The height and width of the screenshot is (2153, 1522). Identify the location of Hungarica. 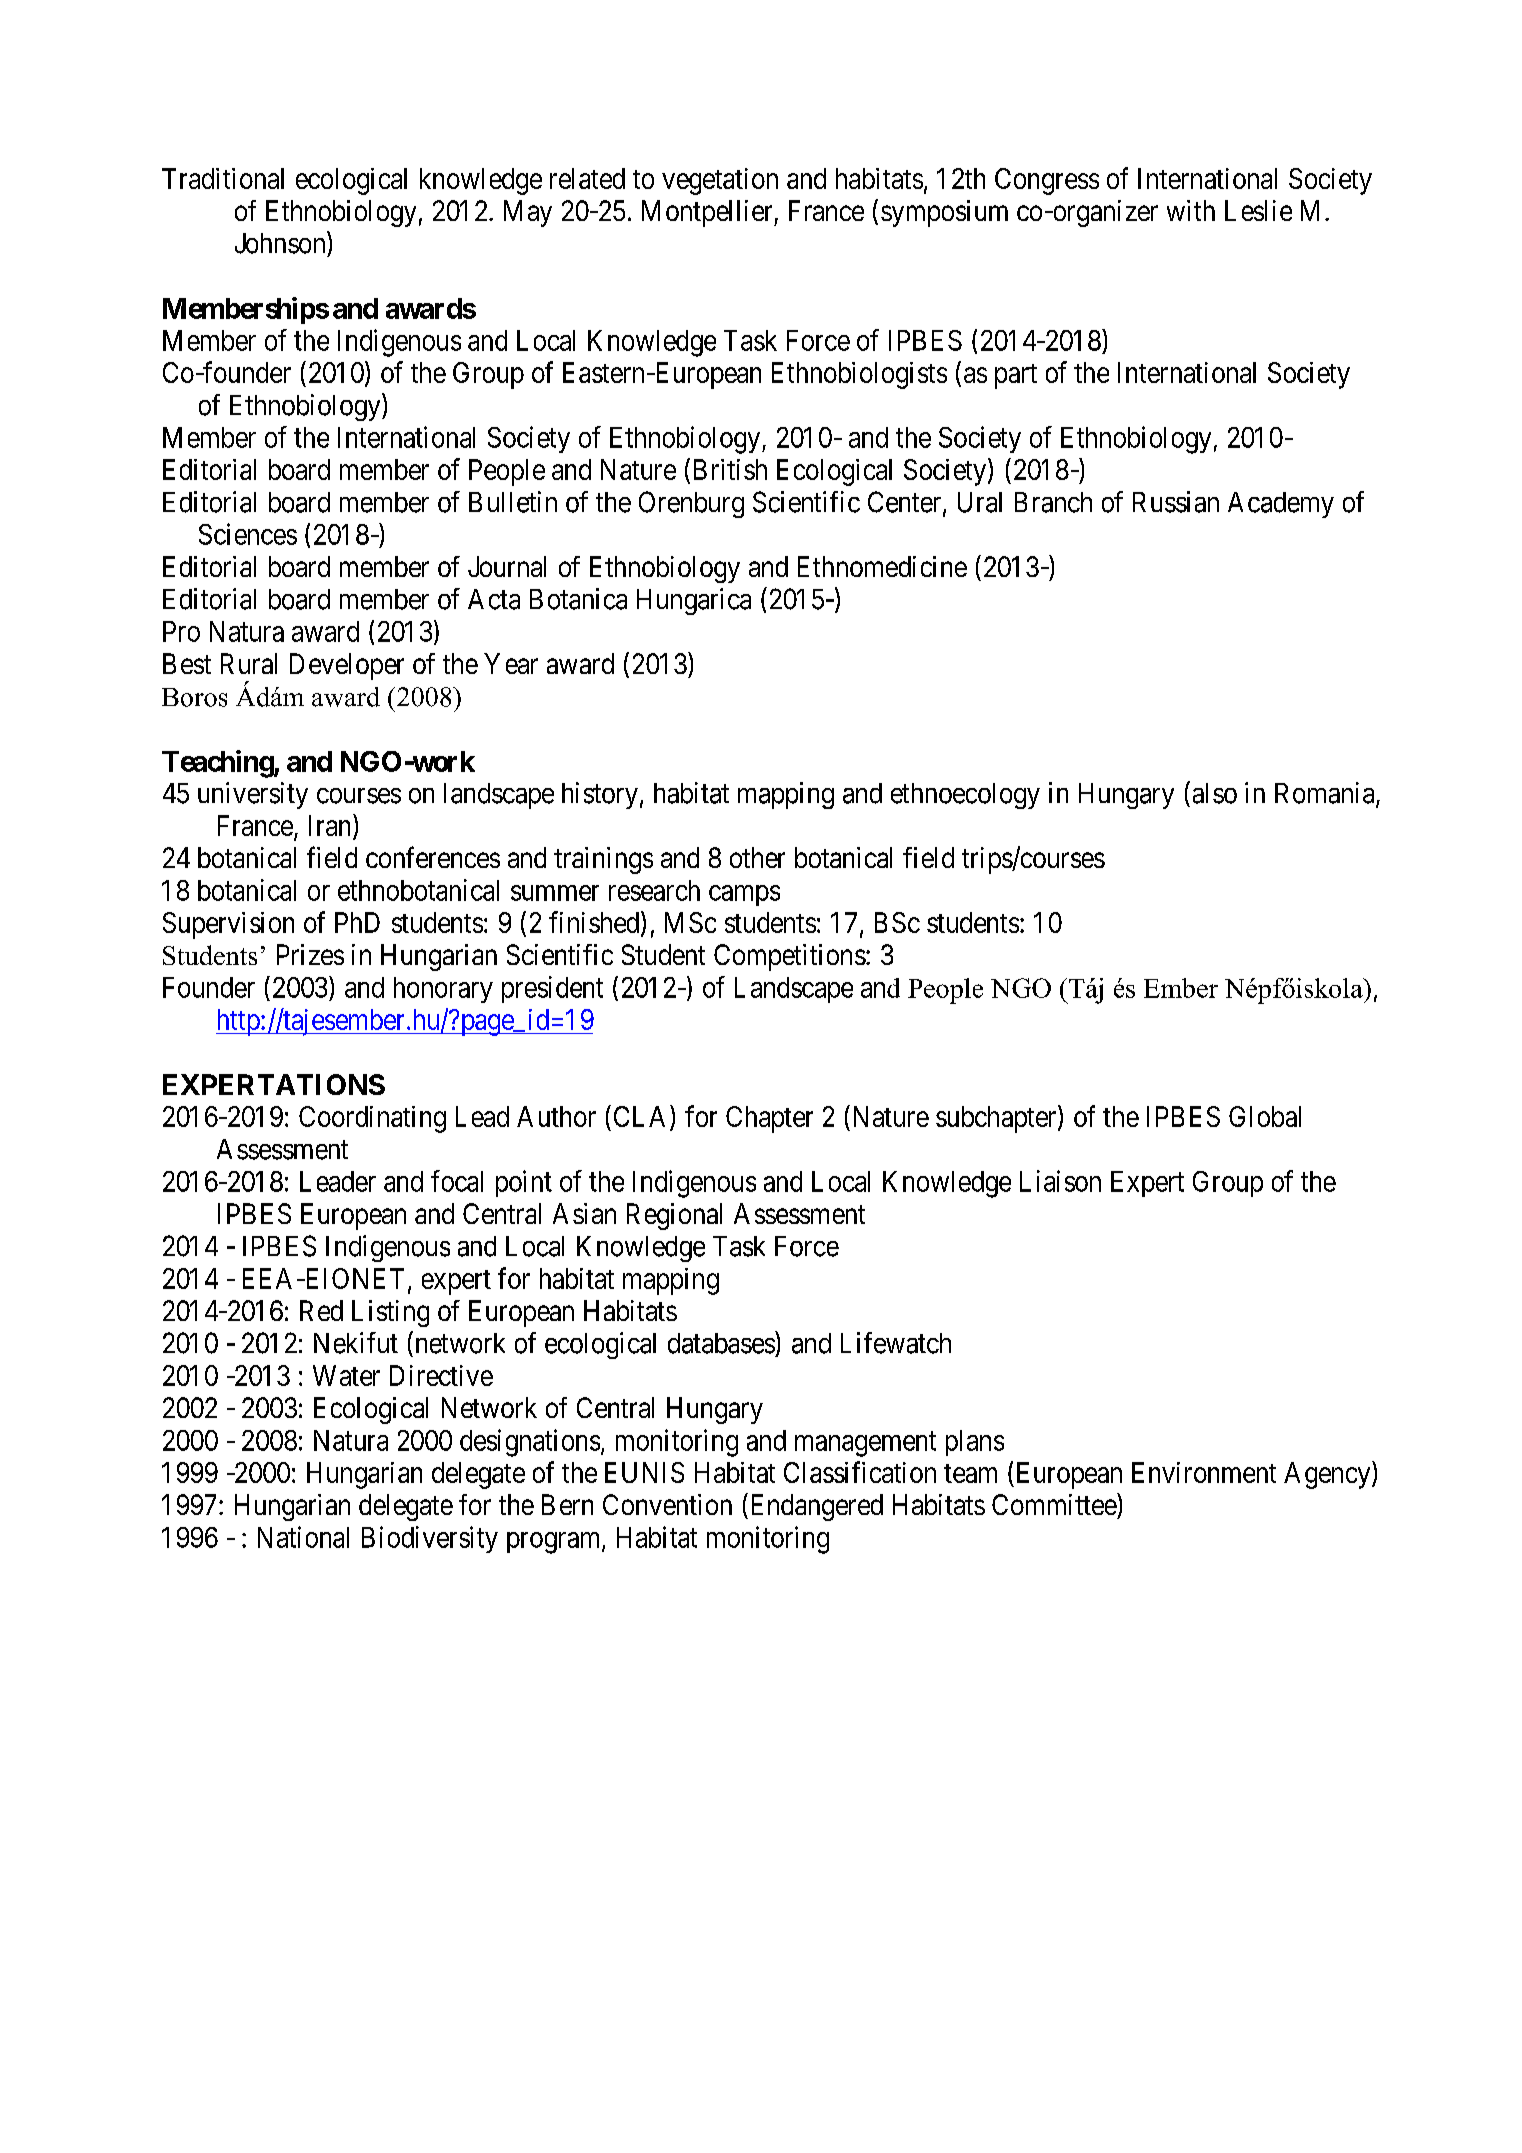
(694, 601).
